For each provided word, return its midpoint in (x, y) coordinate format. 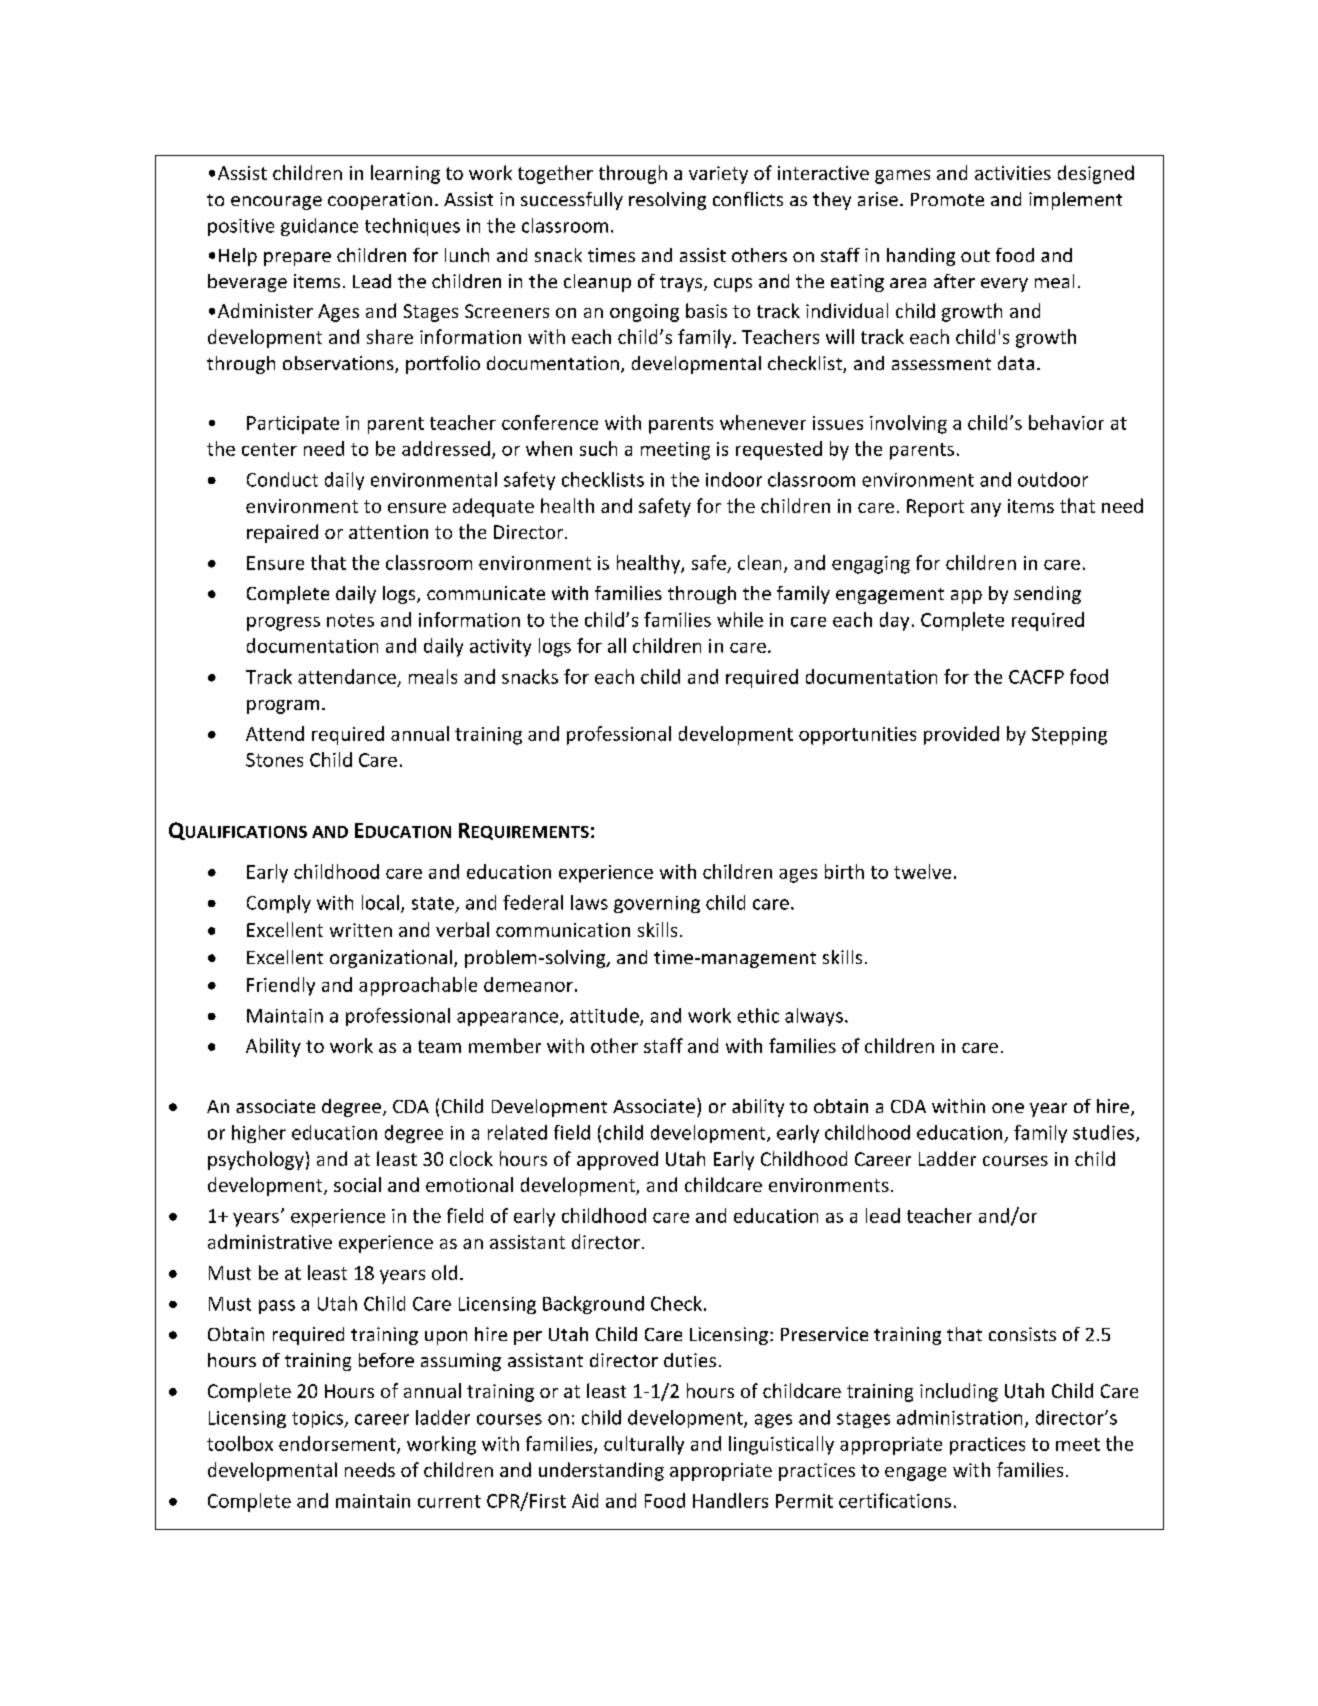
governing (657, 904)
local (380, 902)
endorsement (338, 1444)
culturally (644, 1445)
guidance (319, 227)
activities (1013, 173)
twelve (922, 871)
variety (718, 175)
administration (959, 1417)
